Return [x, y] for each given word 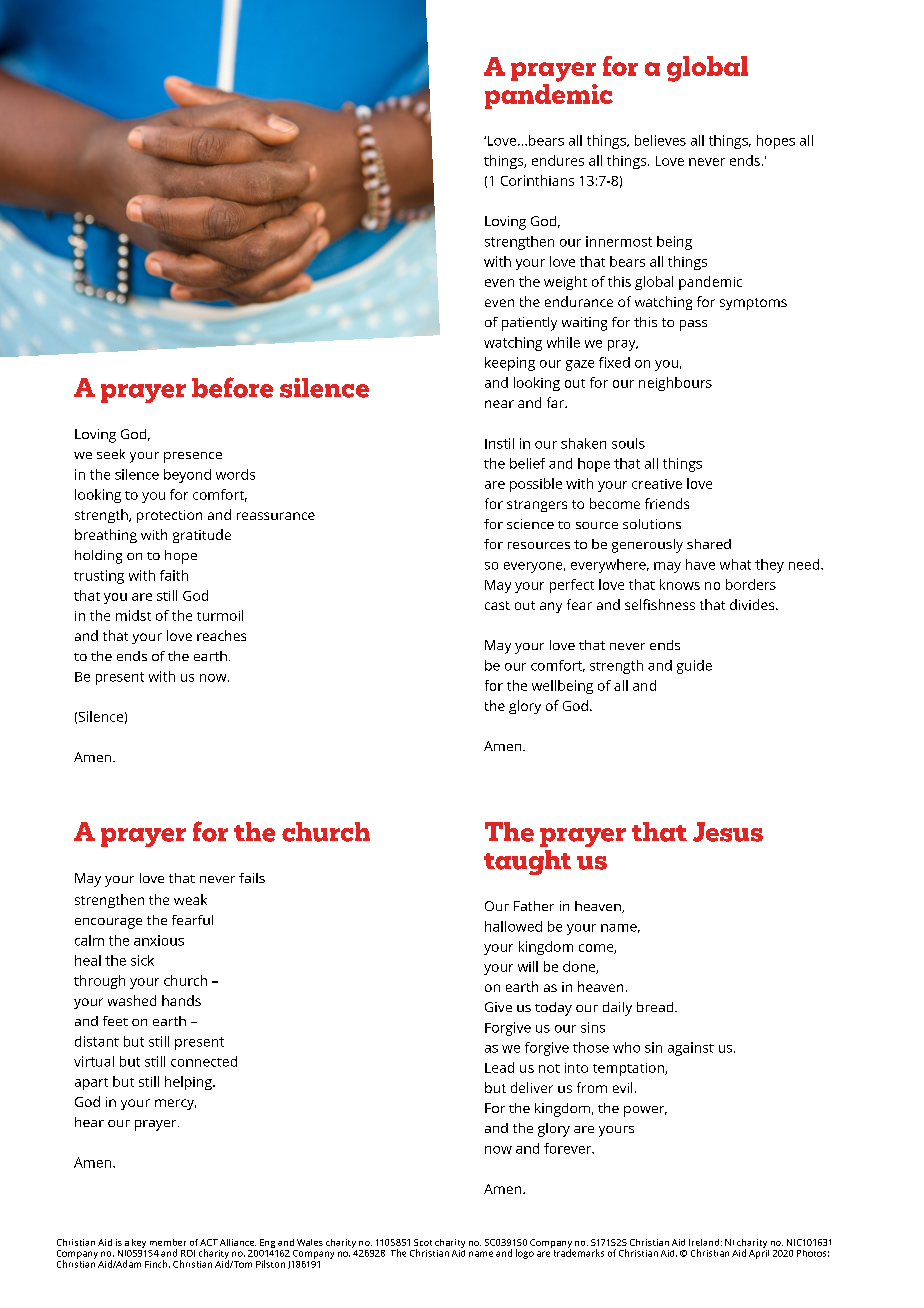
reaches [221, 635]
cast [497, 605]
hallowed [513, 926]
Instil [499, 443]
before [232, 387]
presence [193, 457]
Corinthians [537, 180]
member [168, 1242]
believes [660, 140]
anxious [159, 940]
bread [656, 1007]
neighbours [675, 384]
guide [694, 667]
